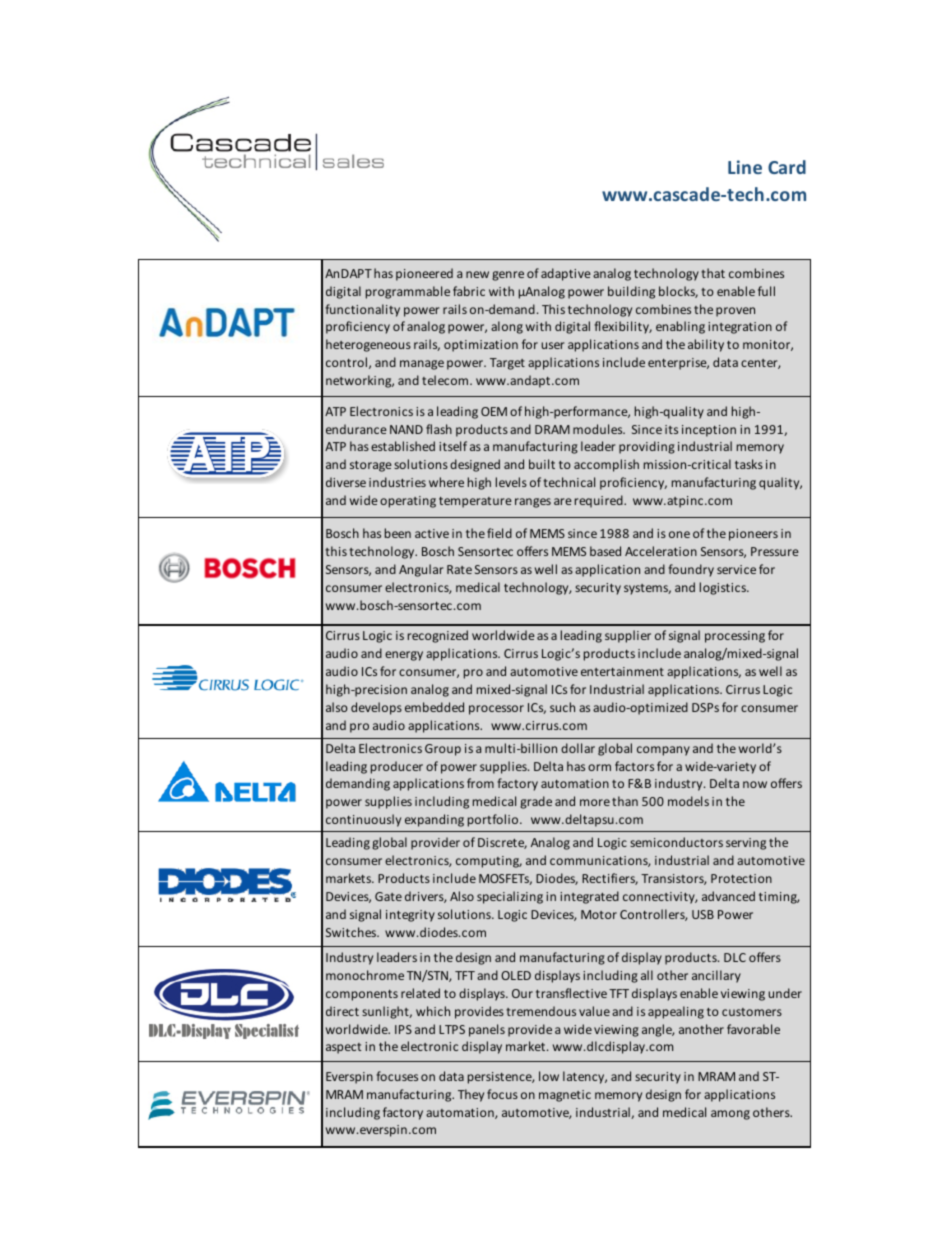  Describe the element at coordinates (403, 1029) in the screenshot. I see `IPS` at that location.
